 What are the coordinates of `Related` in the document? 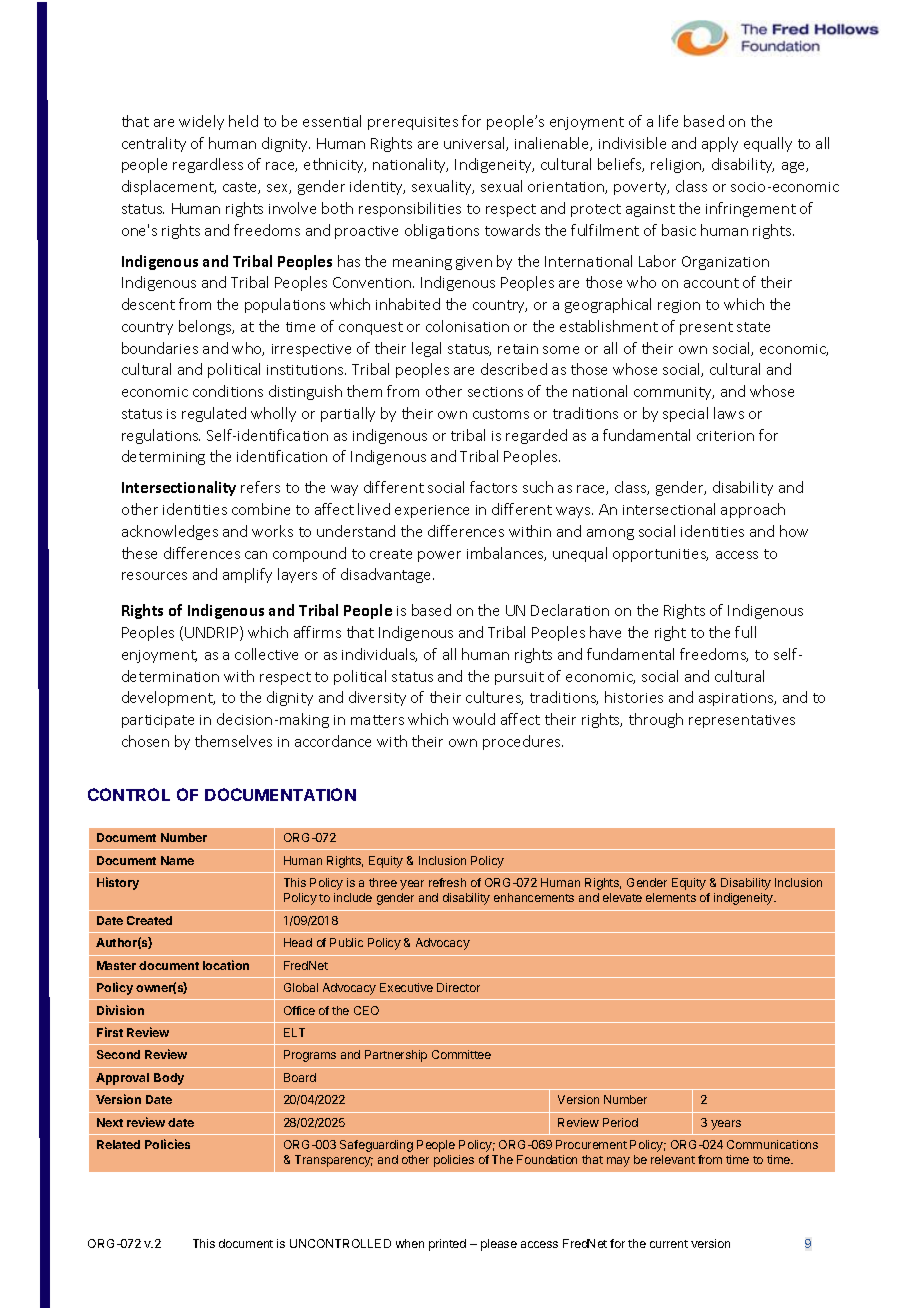 It's located at (118, 1144).
